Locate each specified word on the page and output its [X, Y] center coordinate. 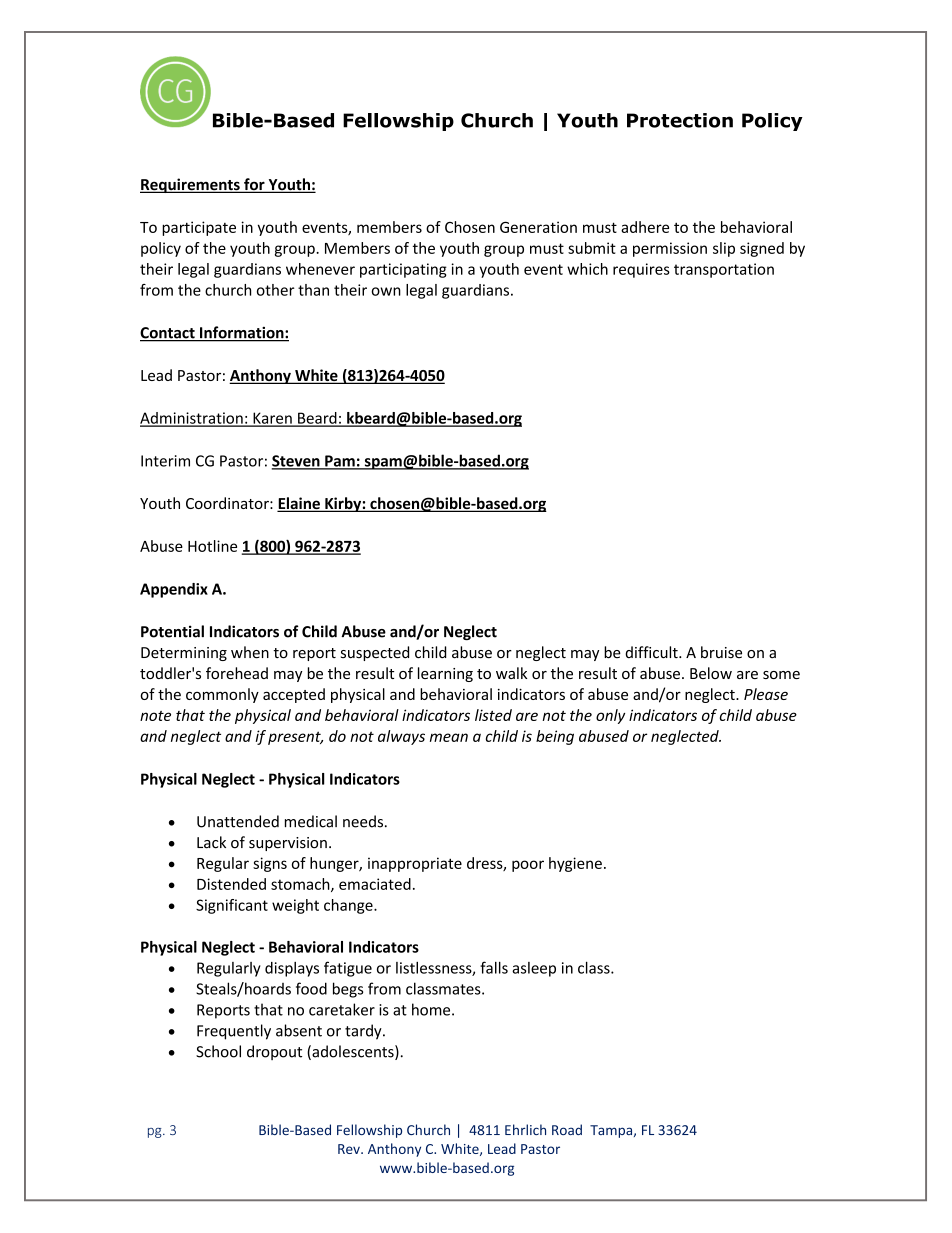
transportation [724, 270]
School [218, 1051]
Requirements [191, 185]
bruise [721, 652]
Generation [538, 227]
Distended [231, 884]
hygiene [575, 864]
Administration [192, 419]
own [386, 291]
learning [445, 674]
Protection [680, 120]
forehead [237, 673]
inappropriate [415, 864]
